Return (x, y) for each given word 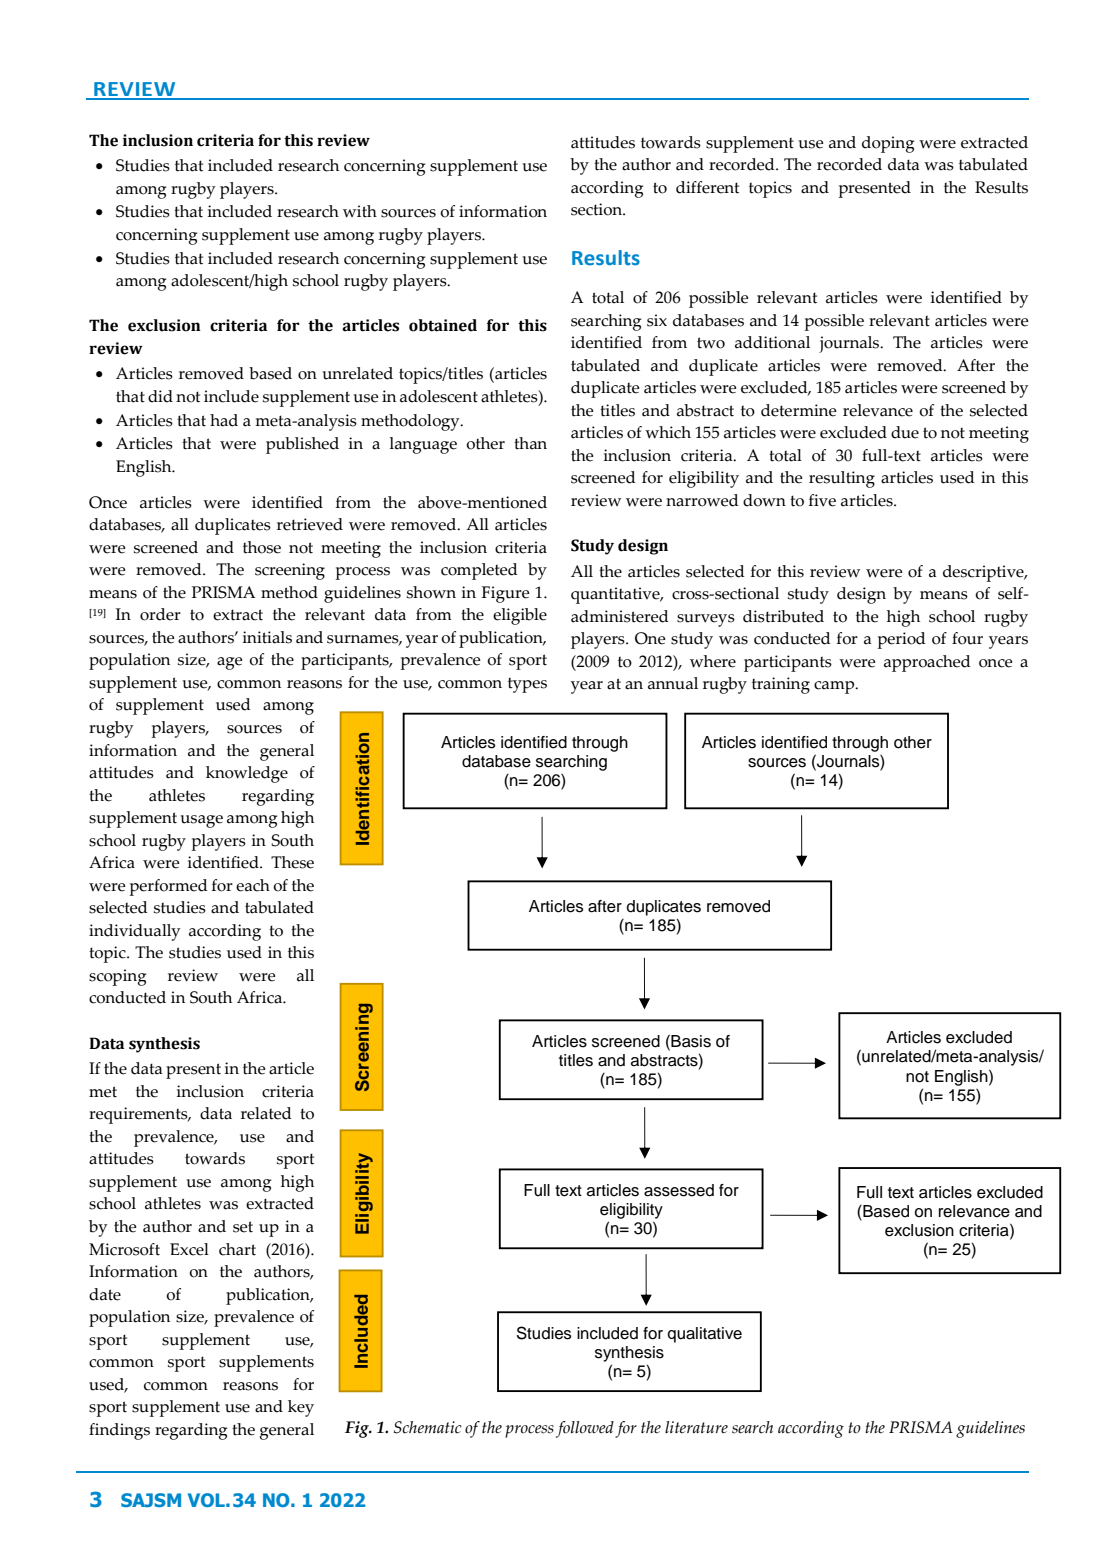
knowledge (247, 774)
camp (835, 687)
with (360, 211)
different (707, 187)
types (527, 685)
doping (888, 144)
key (301, 1408)
